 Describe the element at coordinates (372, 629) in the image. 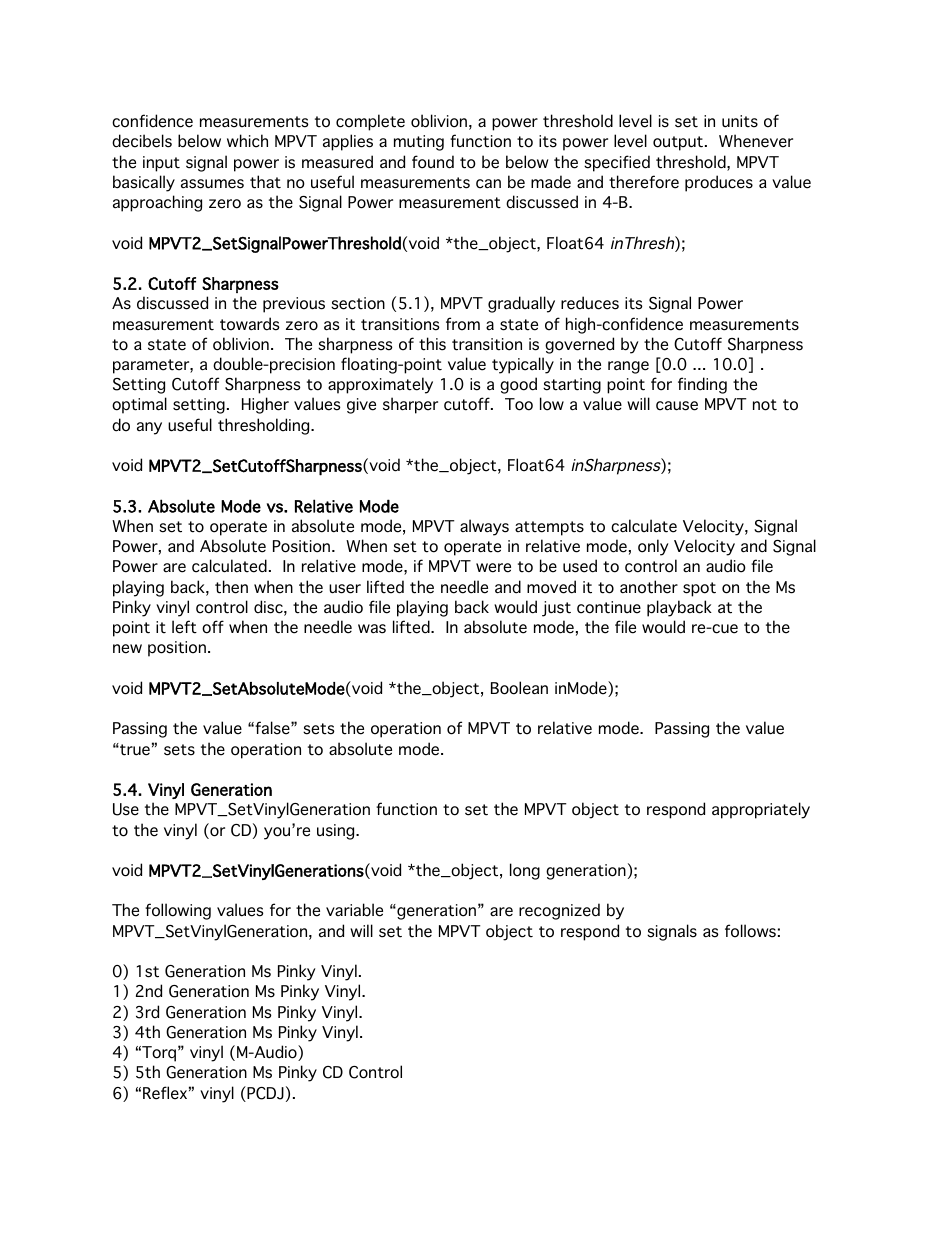

I see `was` at that location.
